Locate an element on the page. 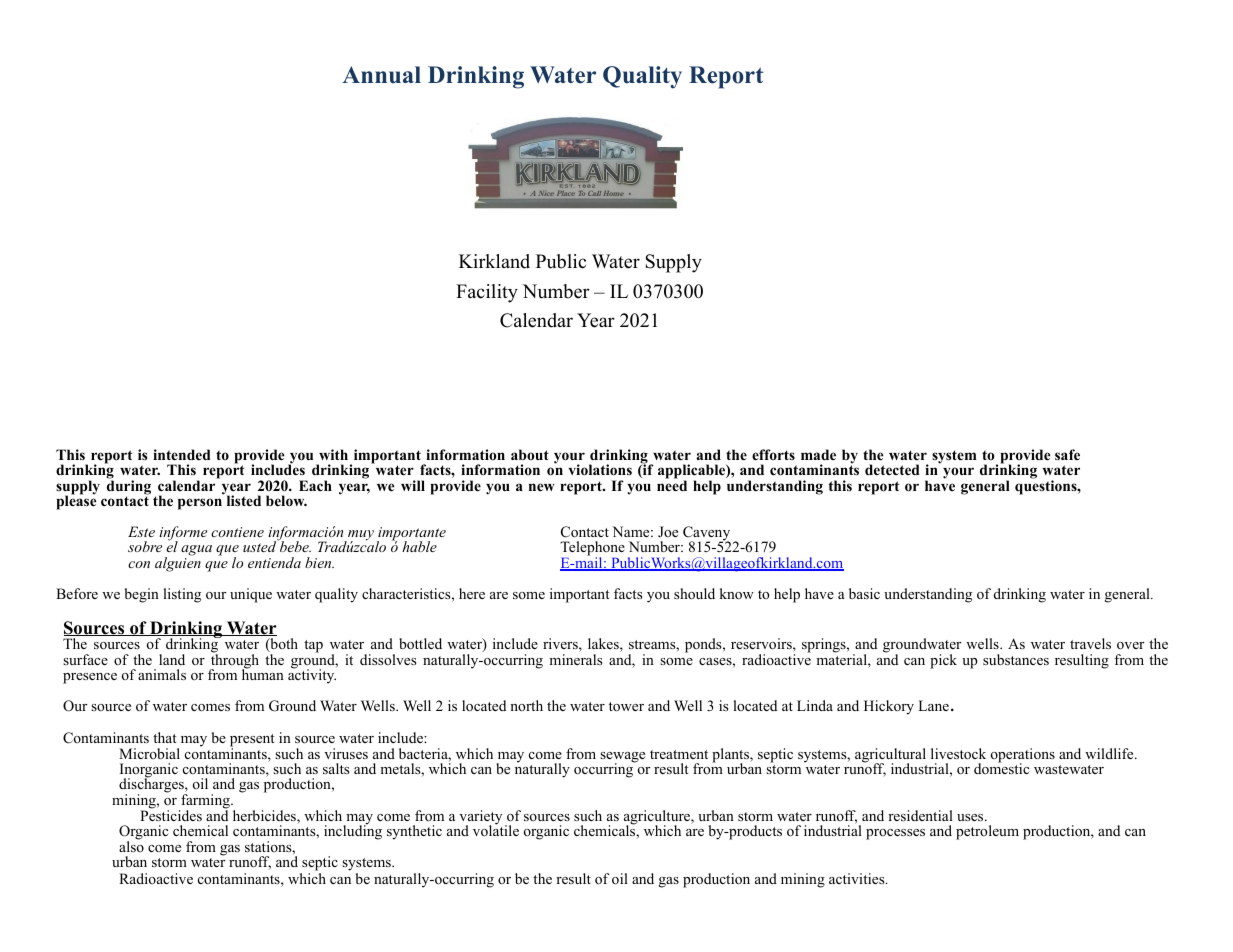 Image resolution: width=1233 pixels, height=952 pixels. Facility is located at coordinates (487, 293).
